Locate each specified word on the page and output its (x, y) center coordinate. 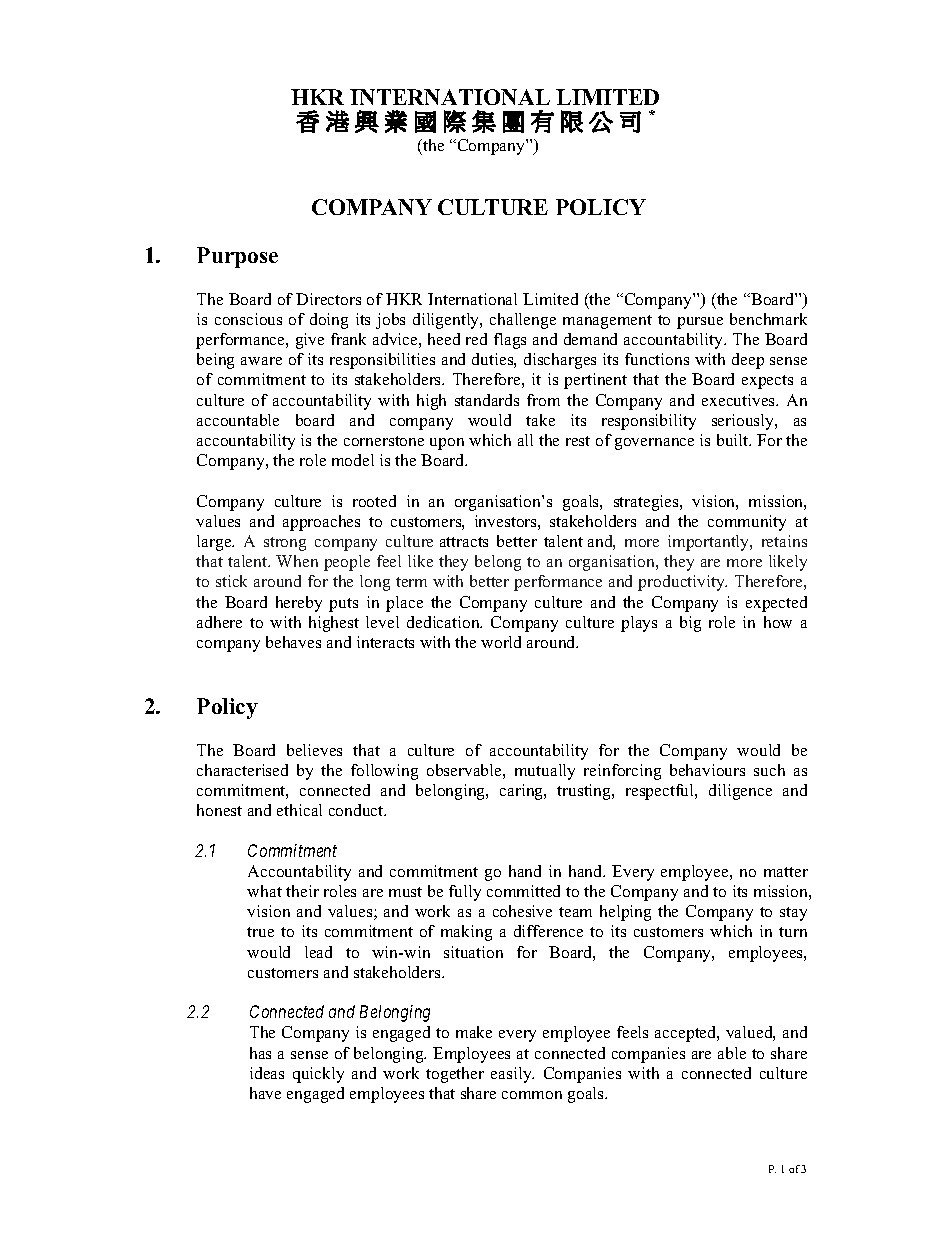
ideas (267, 1073)
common (532, 1095)
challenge (523, 321)
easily (512, 1075)
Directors (328, 299)
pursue (700, 323)
